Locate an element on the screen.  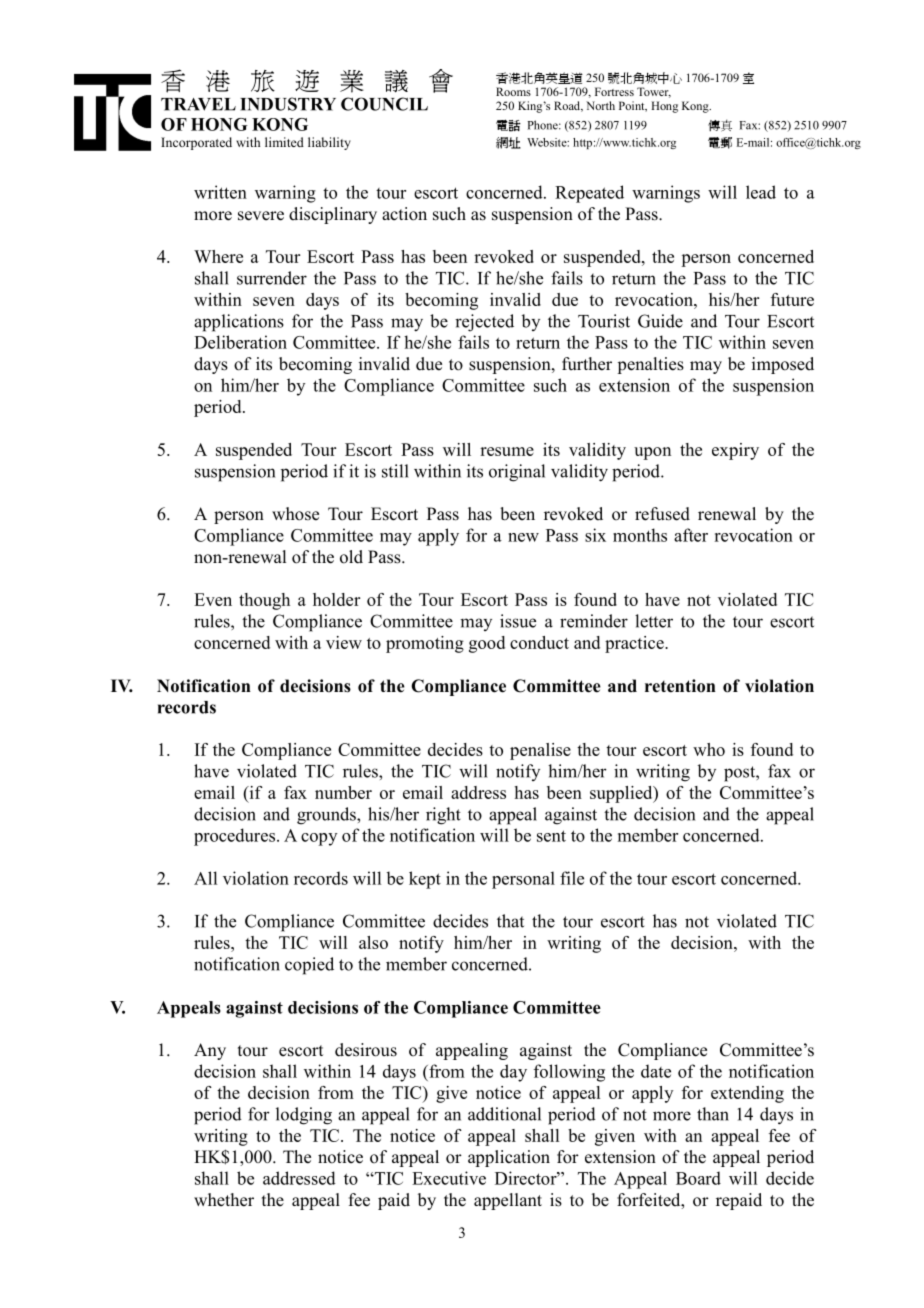
Tower is located at coordinates (654, 92).
